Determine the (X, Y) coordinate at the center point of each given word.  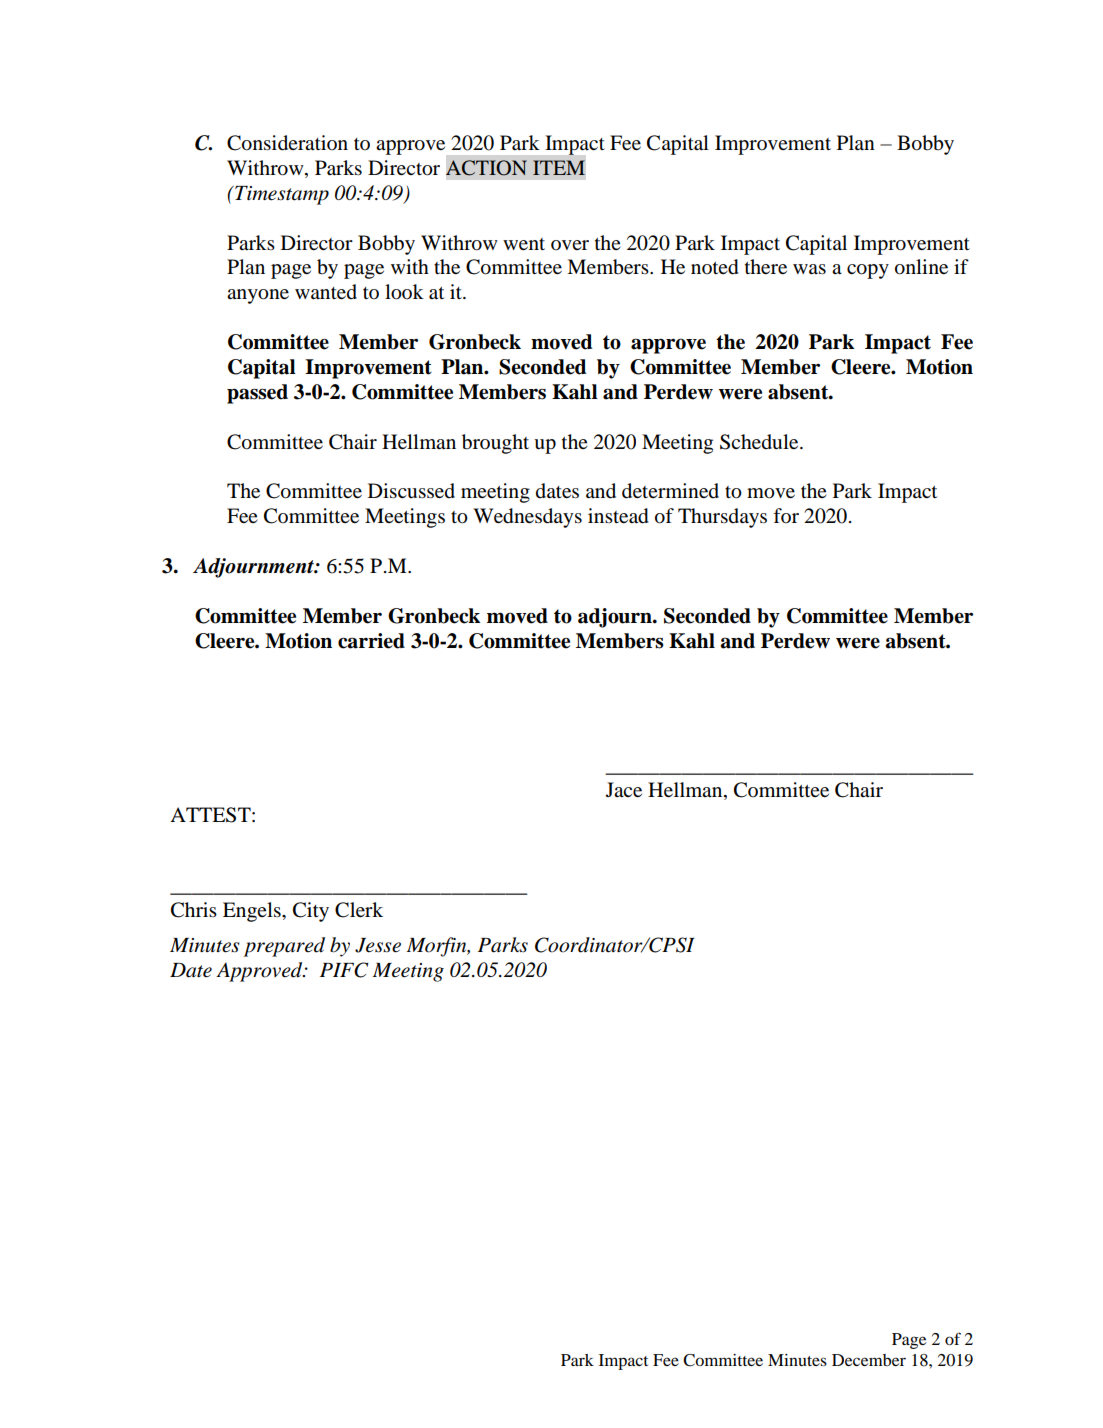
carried (371, 641)
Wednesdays (527, 518)
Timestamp (281, 195)
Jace (624, 790)
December (869, 1360)
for (786, 515)
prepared (284, 947)
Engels (253, 912)
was (809, 269)
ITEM (559, 167)
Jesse (378, 945)
